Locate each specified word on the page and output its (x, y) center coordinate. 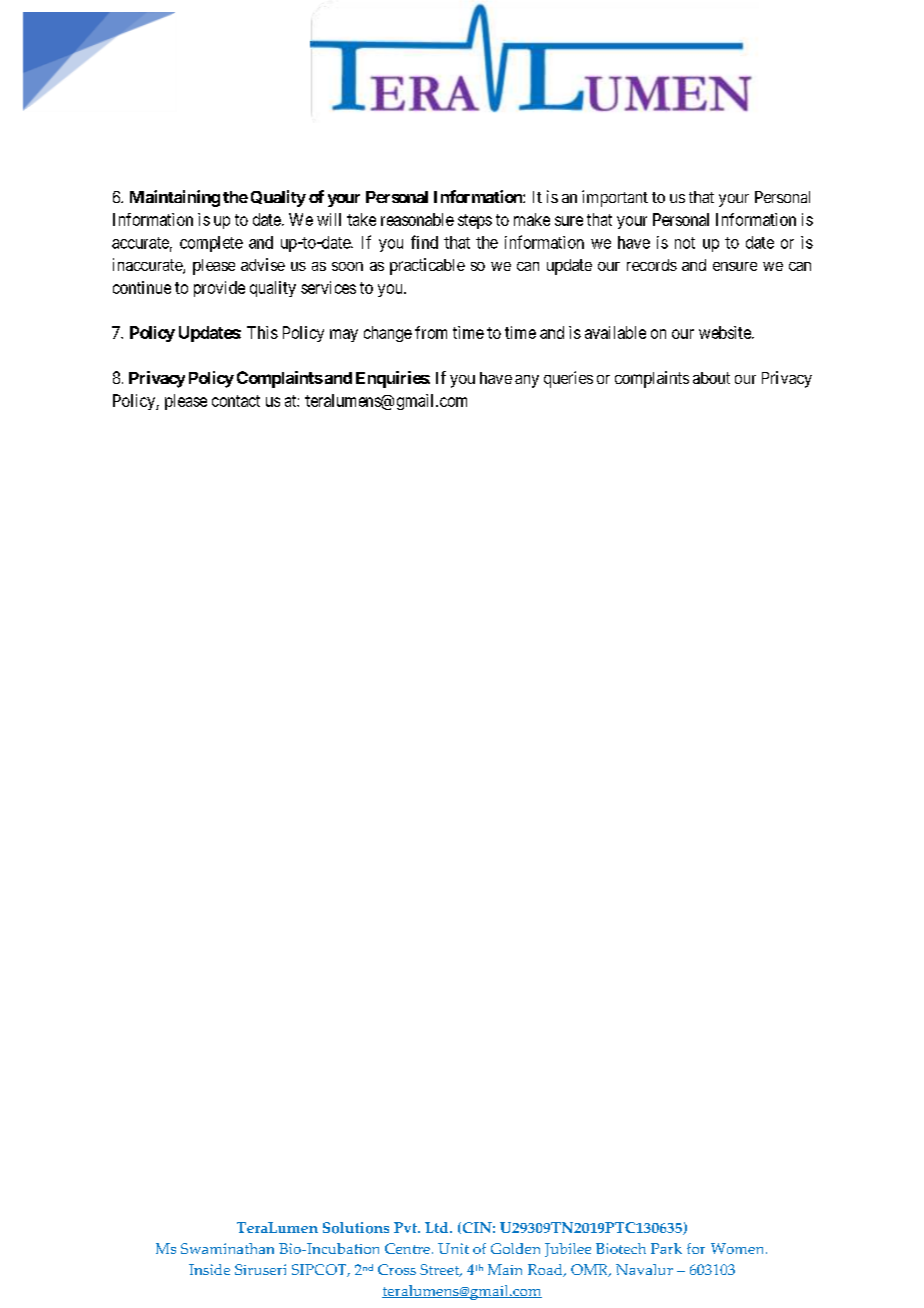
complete (211, 244)
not (685, 243)
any (527, 381)
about (711, 378)
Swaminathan (227, 1248)
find (424, 242)
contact (236, 401)
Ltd (438, 1227)
